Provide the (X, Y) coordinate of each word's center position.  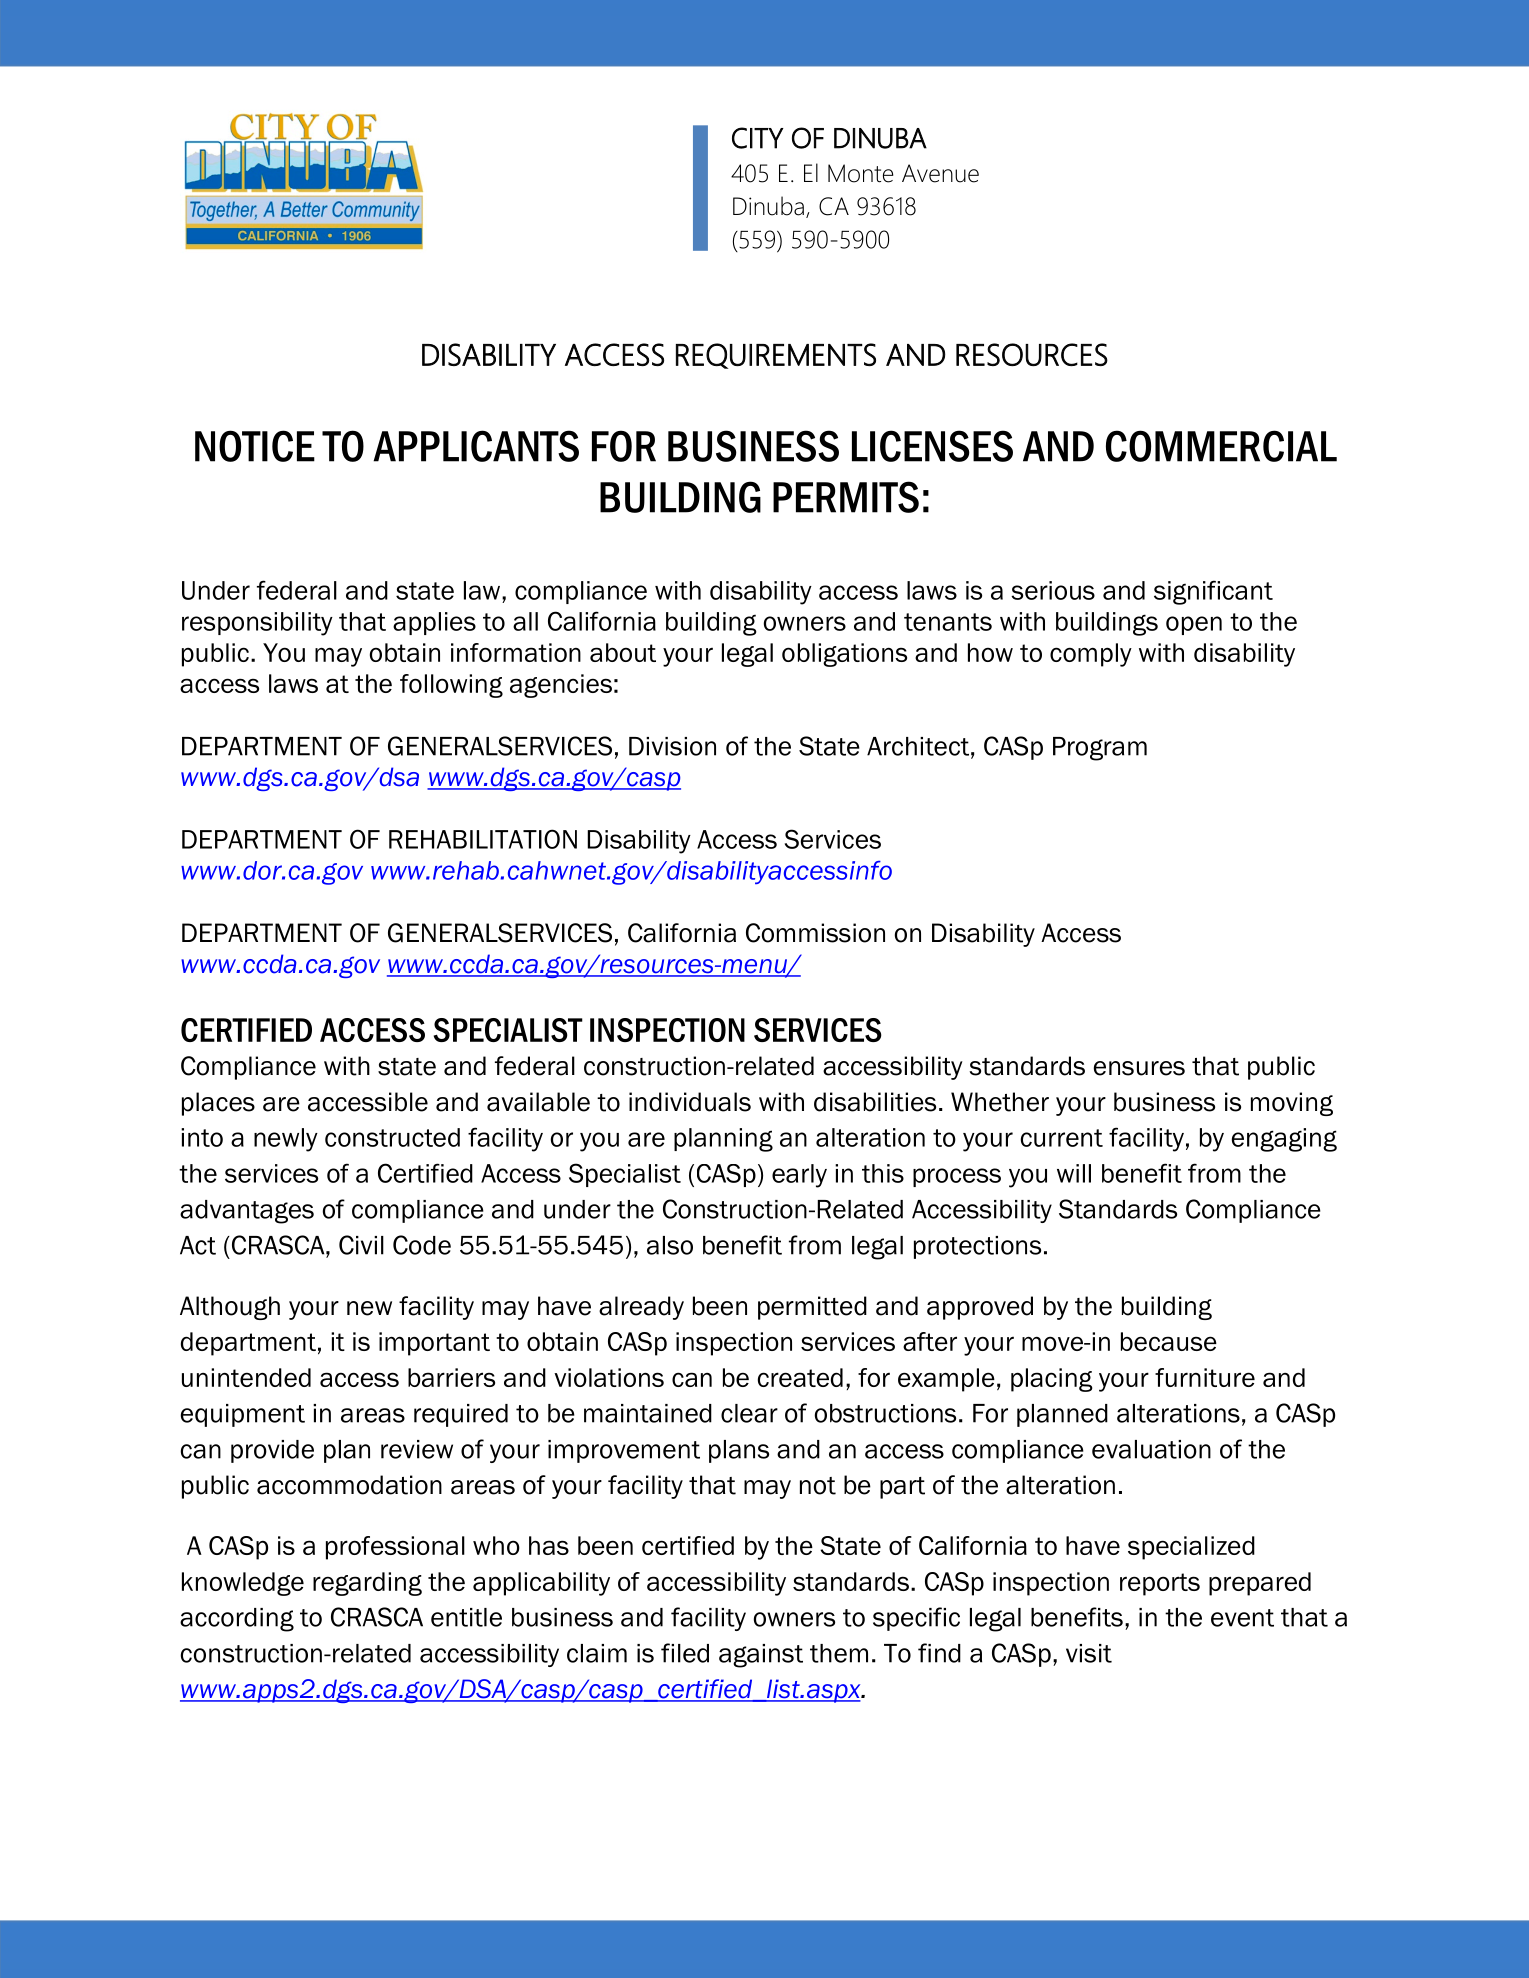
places (218, 1104)
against (761, 1656)
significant (1213, 592)
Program (1100, 749)
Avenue (940, 173)
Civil (361, 1245)
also (670, 1245)
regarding (367, 1584)
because (1169, 1341)
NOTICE (255, 446)
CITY (758, 138)
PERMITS (846, 497)
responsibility (257, 624)
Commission (815, 933)
